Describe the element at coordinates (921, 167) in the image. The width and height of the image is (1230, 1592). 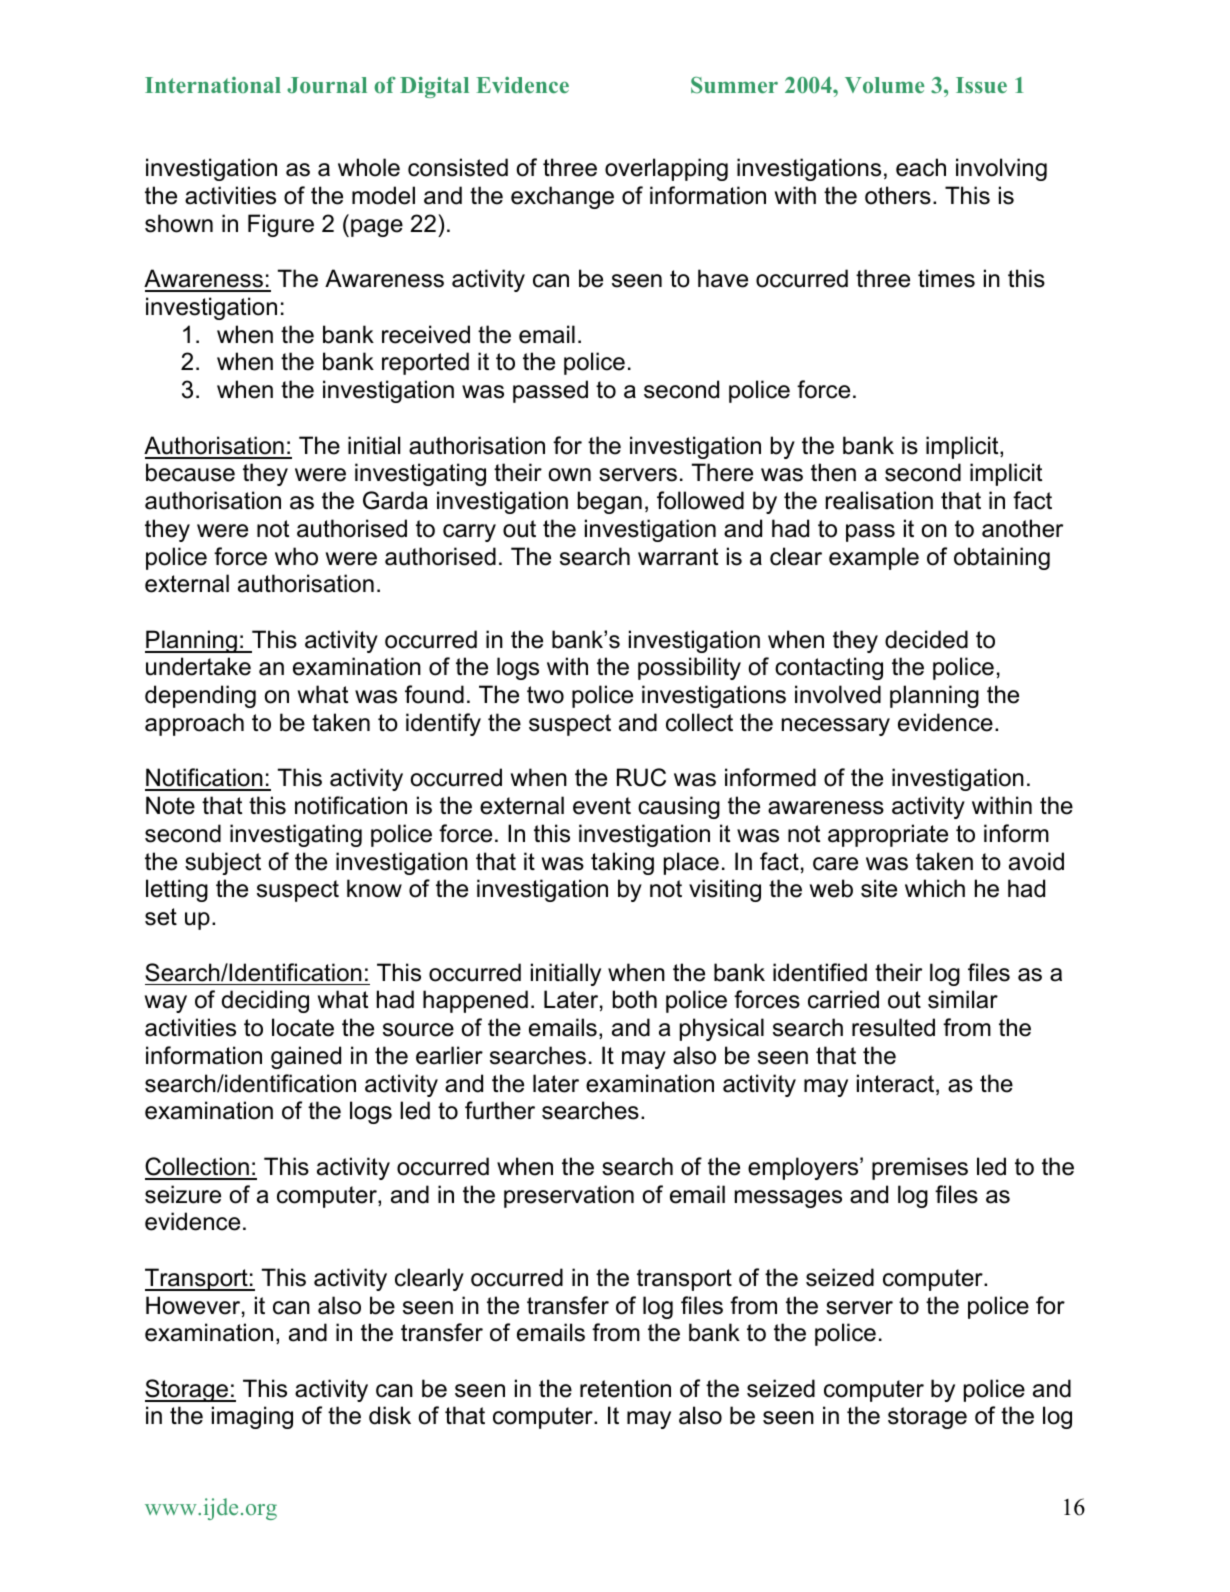
I see `each` at that location.
